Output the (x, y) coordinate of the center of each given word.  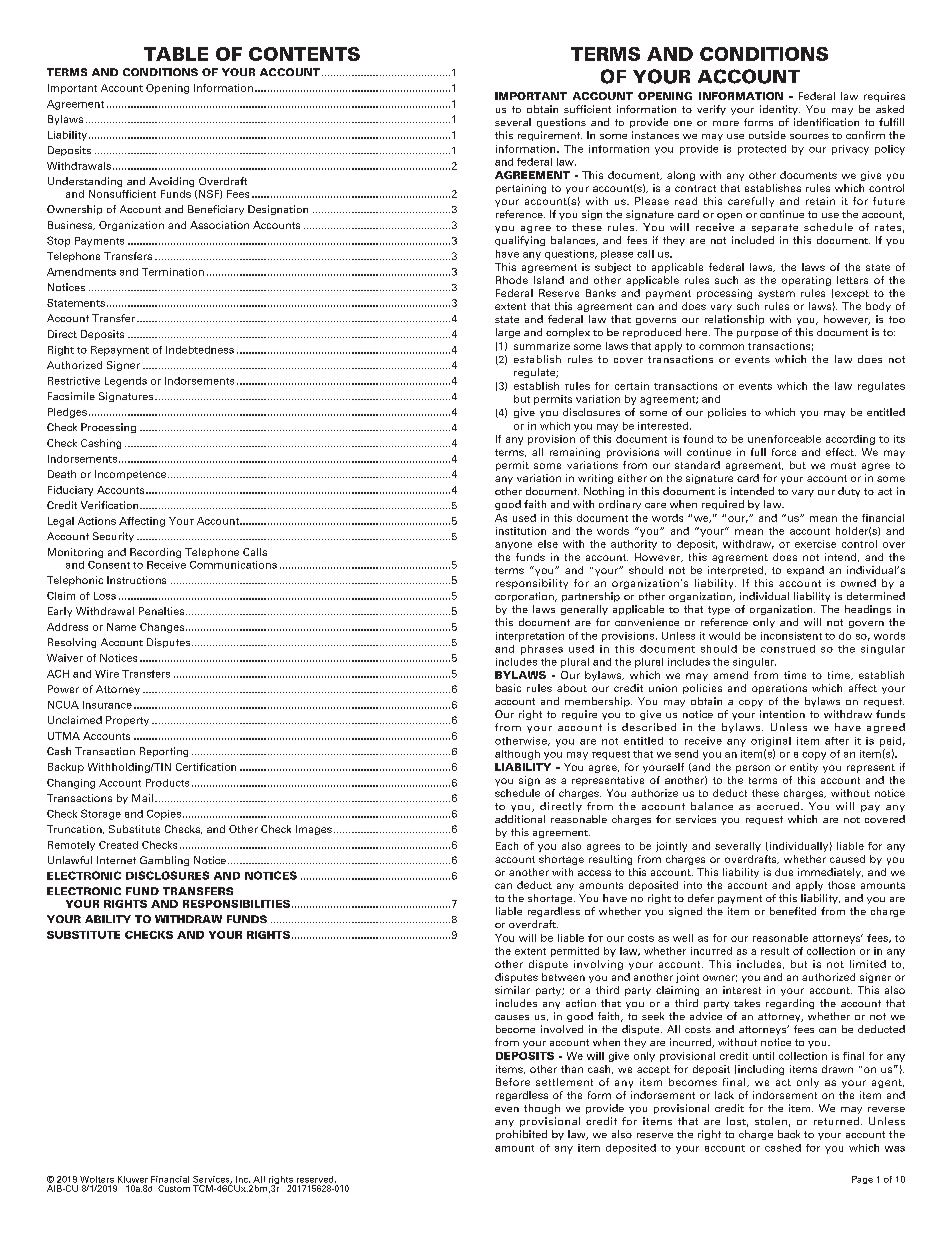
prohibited (521, 1135)
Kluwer (133, 1179)
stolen (771, 1121)
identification (826, 122)
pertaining (521, 189)
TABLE (176, 54)
